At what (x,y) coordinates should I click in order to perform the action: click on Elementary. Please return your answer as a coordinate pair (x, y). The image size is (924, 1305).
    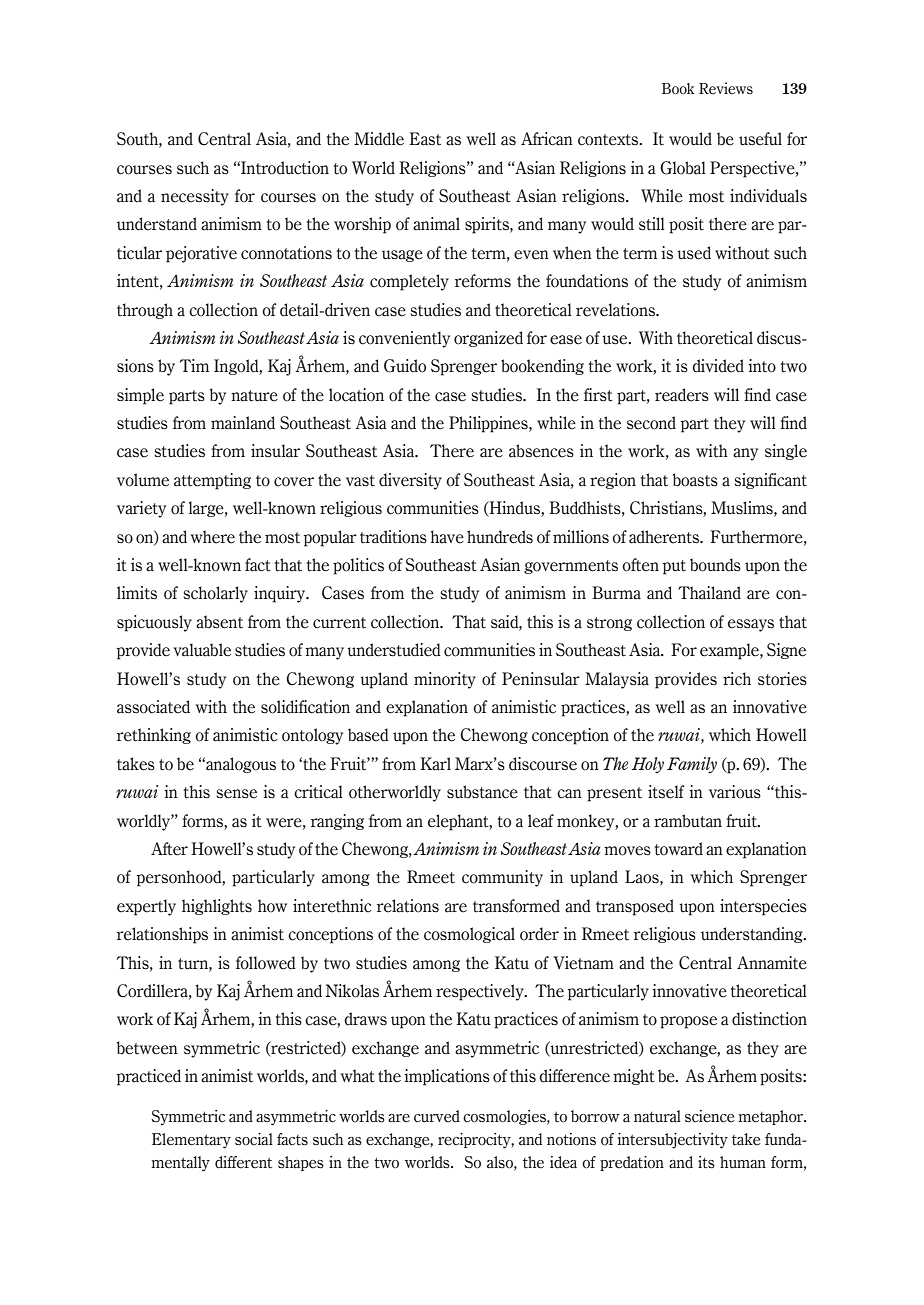
    Looking at the image, I should click on (191, 1141).
